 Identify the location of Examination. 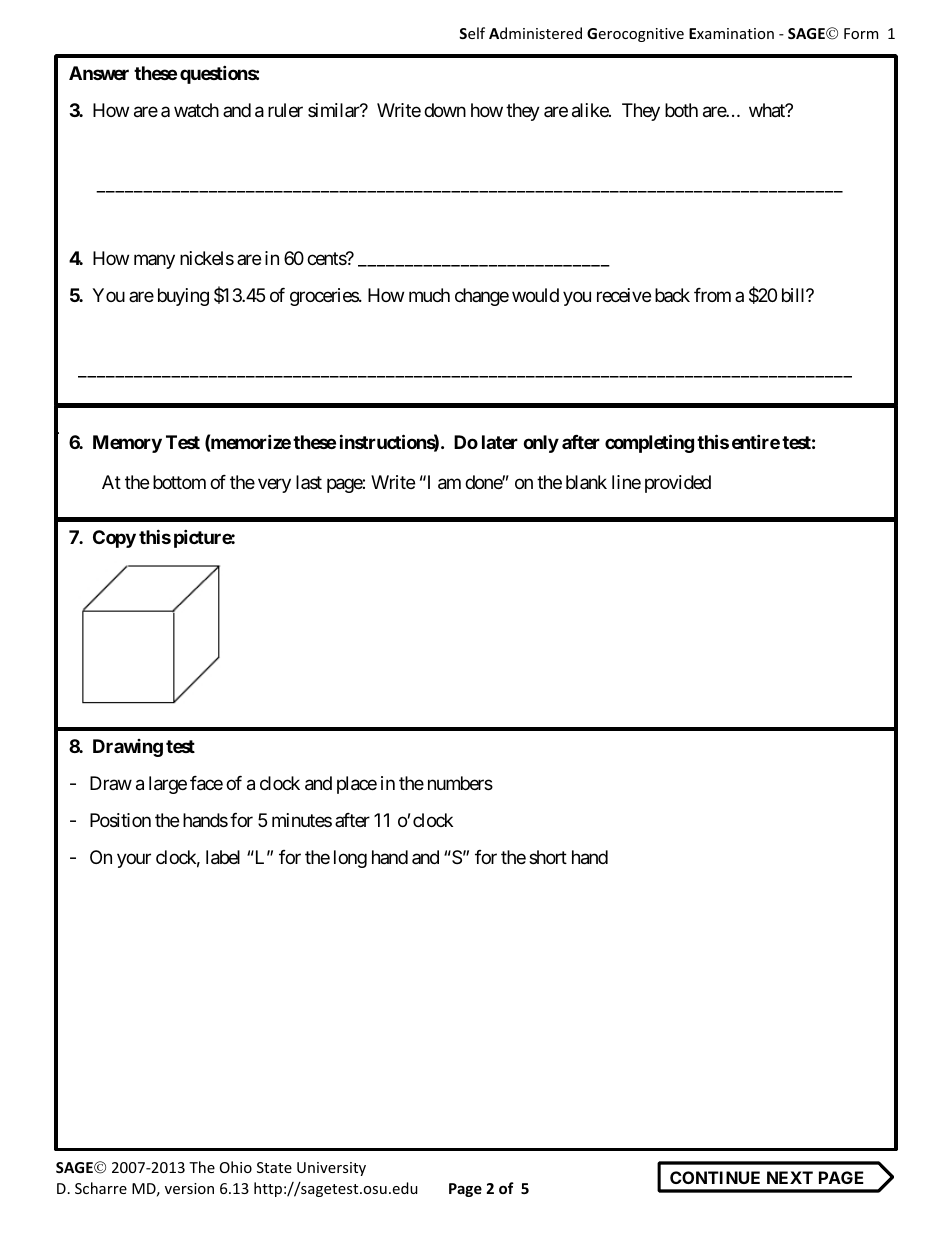
(731, 33).
